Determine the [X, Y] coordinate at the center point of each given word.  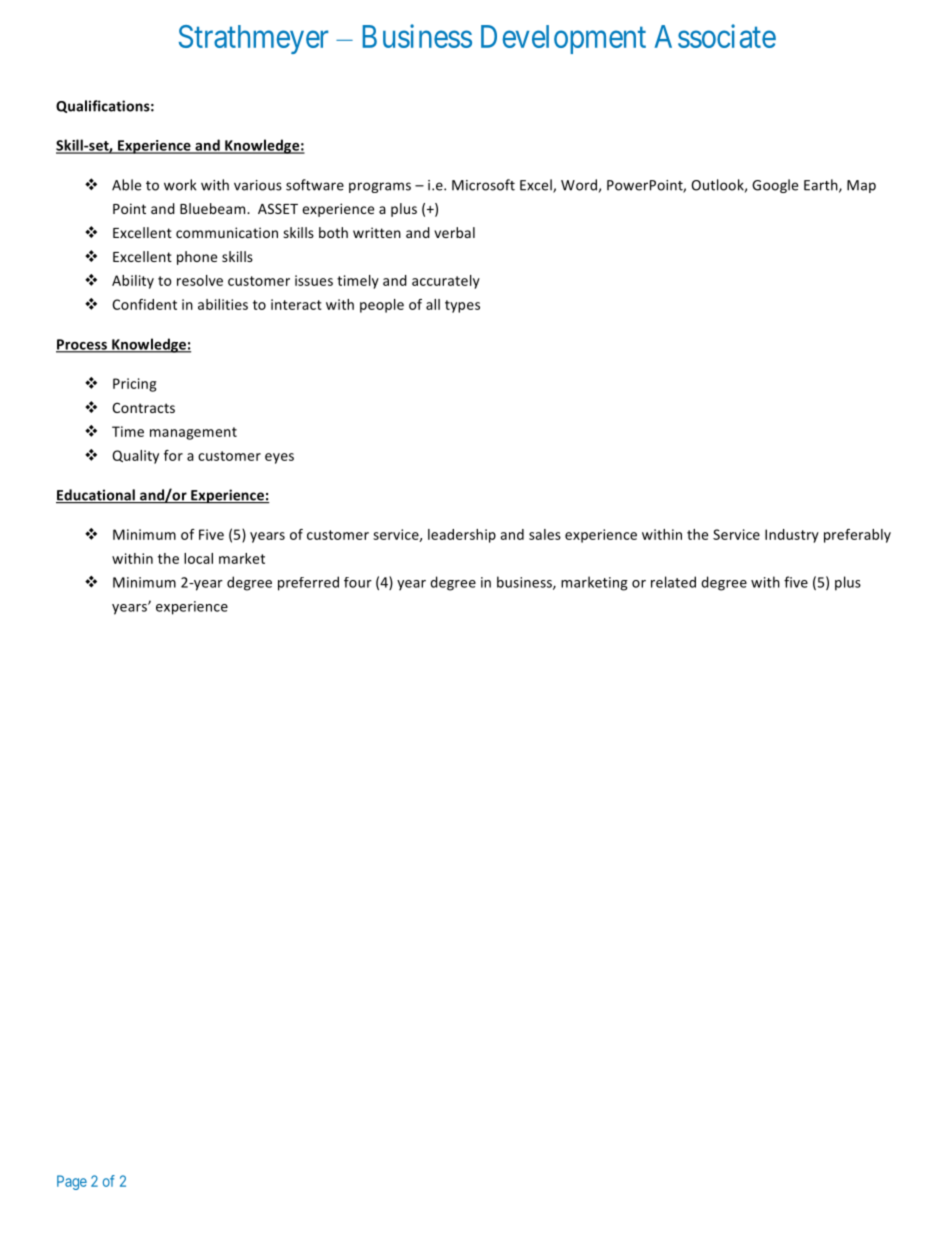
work [180, 185]
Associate [715, 36]
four [358, 582]
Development [563, 39]
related [673, 582]
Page [72, 1182]
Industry [792, 536]
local [198, 558]
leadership [462, 536]
